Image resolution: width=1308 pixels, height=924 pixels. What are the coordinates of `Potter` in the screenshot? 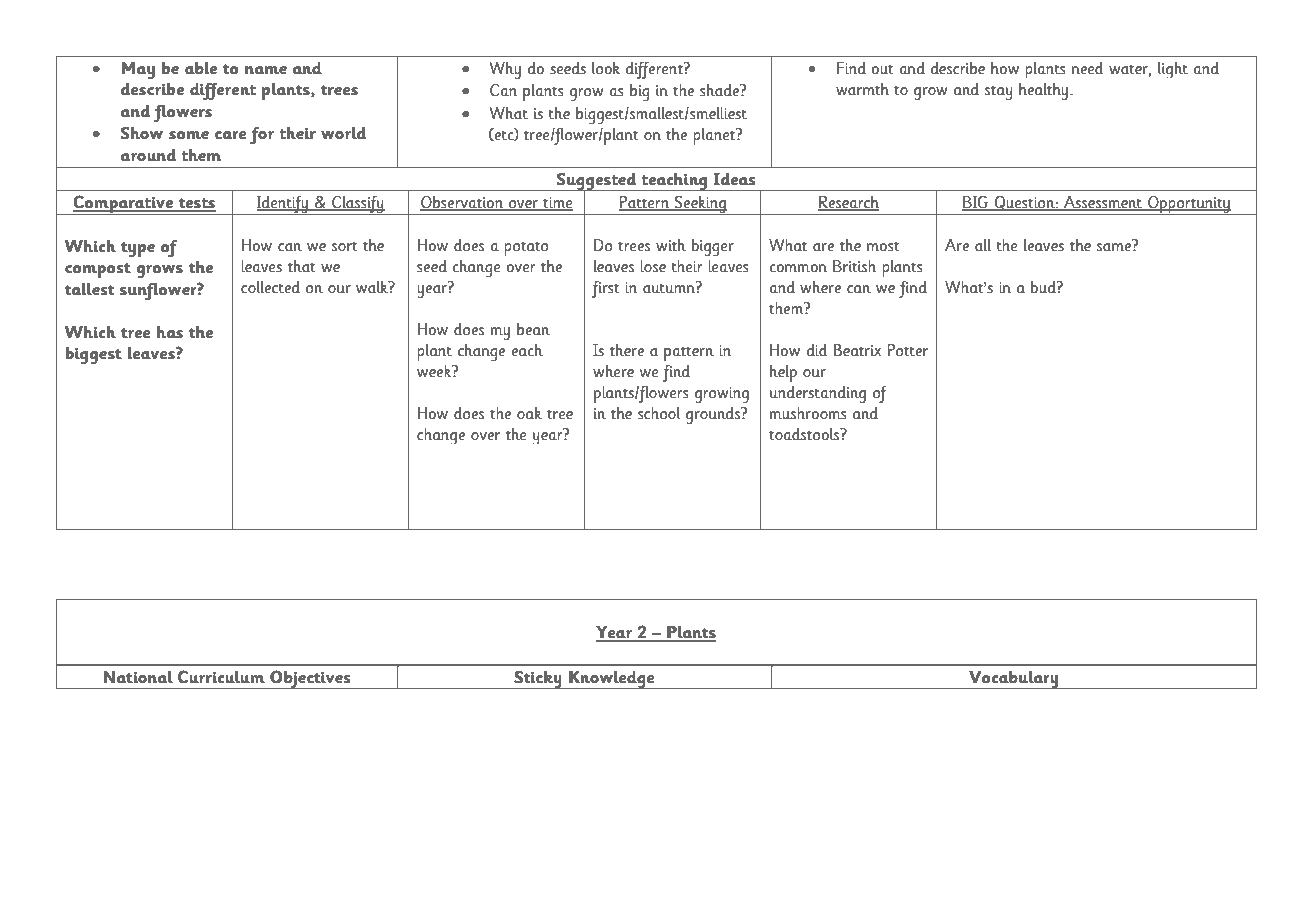 It's located at (908, 350).
